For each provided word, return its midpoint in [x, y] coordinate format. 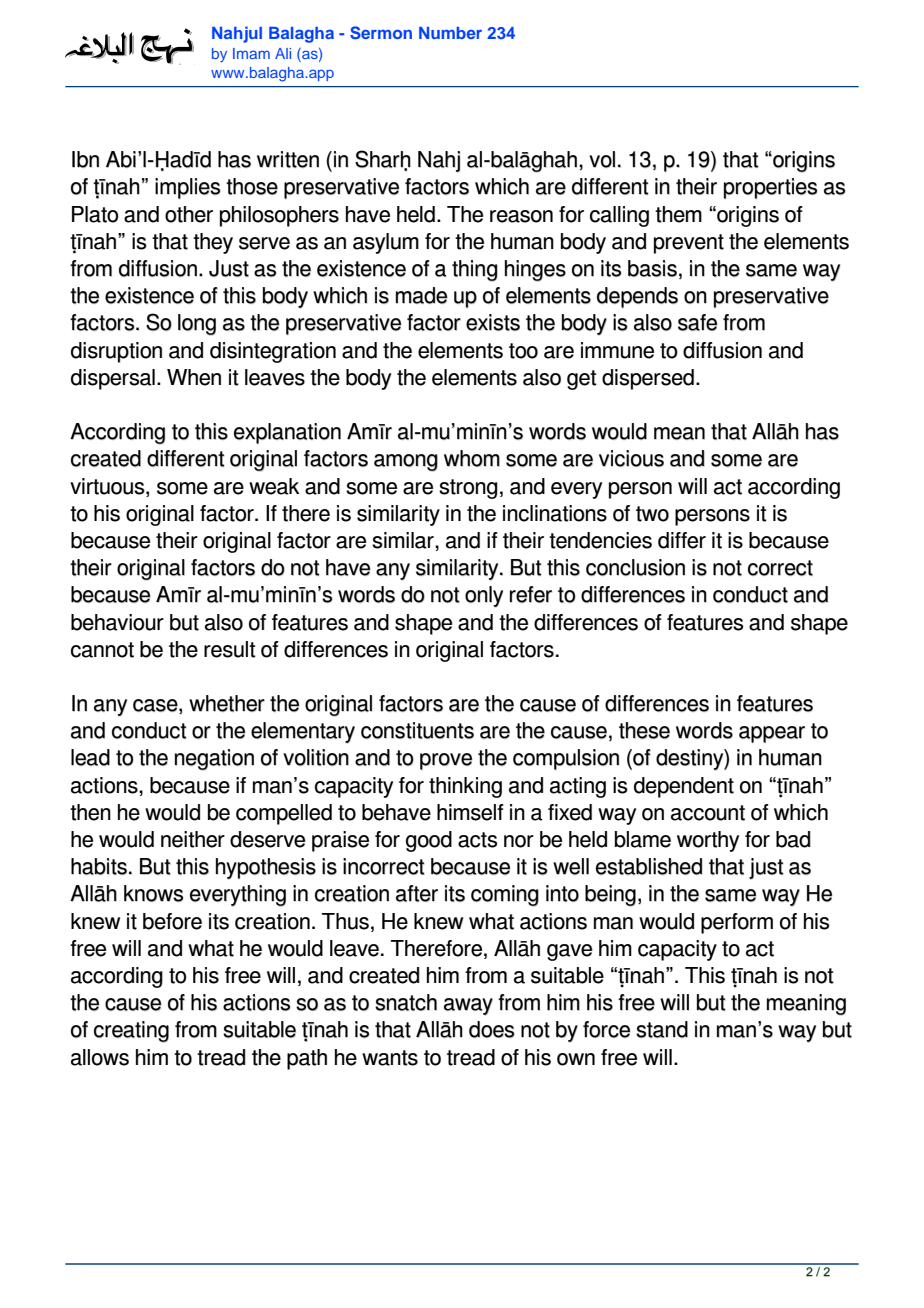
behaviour [117, 622]
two [652, 514]
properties [770, 188]
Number [450, 33]
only [484, 596]
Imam [251, 53]
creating [131, 1031]
